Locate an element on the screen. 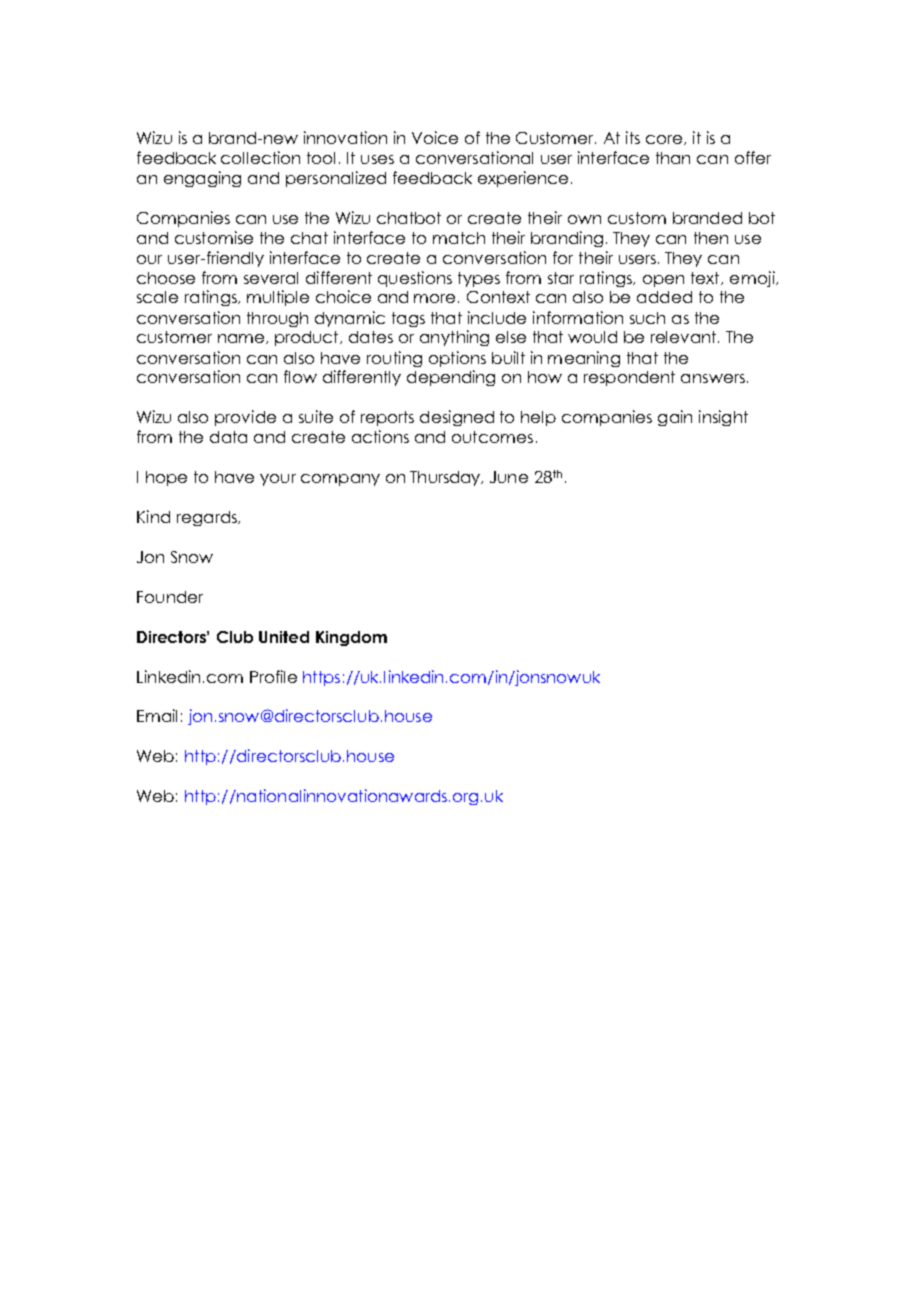  Email is located at coordinates (157, 715).
